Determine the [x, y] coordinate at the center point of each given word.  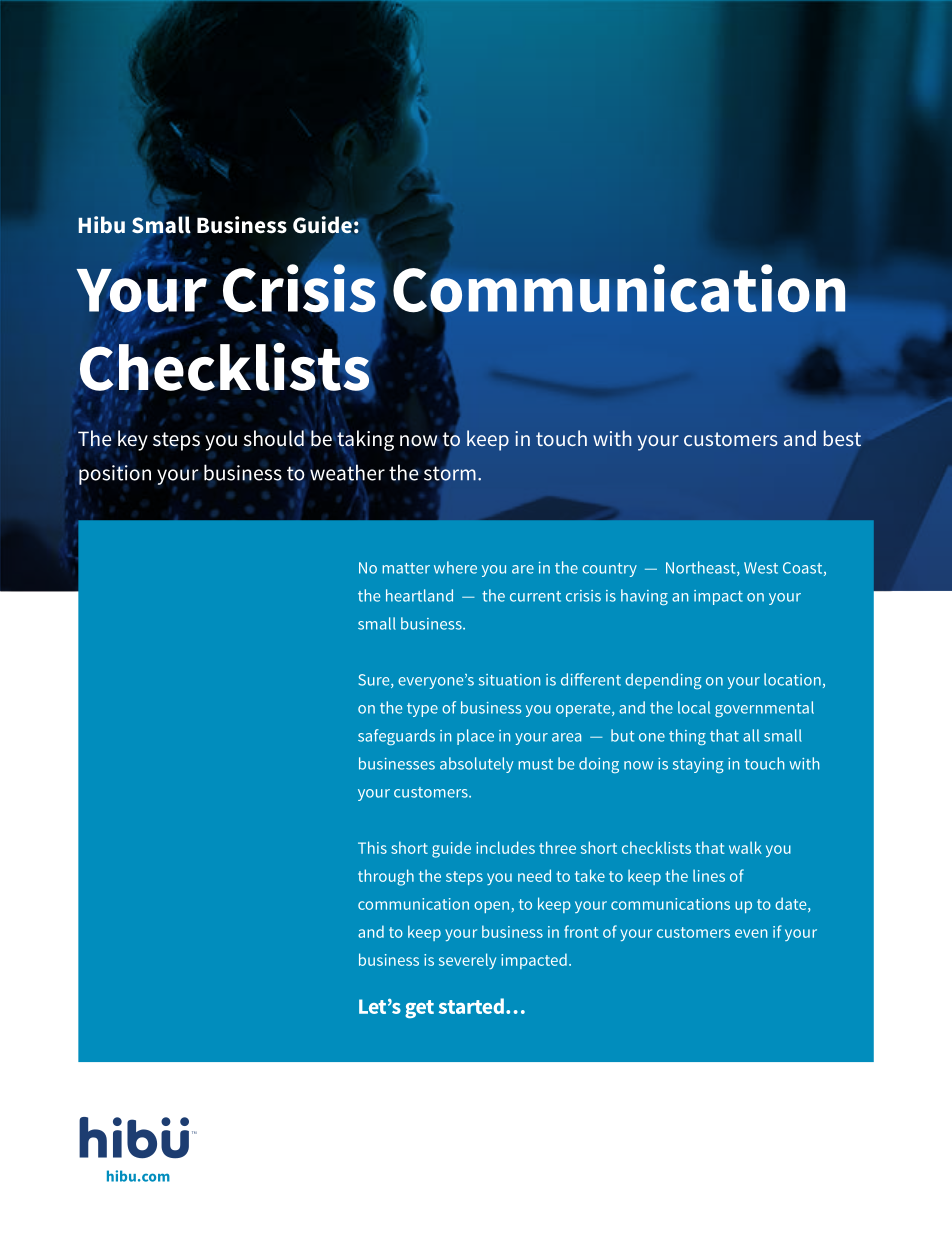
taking [364, 441]
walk [745, 847]
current [535, 596]
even [751, 933]
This [372, 847]
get [419, 1009]
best [842, 438]
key [133, 440]
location [792, 679]
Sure [375, 681]
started [471, 1006]
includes [505, 847]
